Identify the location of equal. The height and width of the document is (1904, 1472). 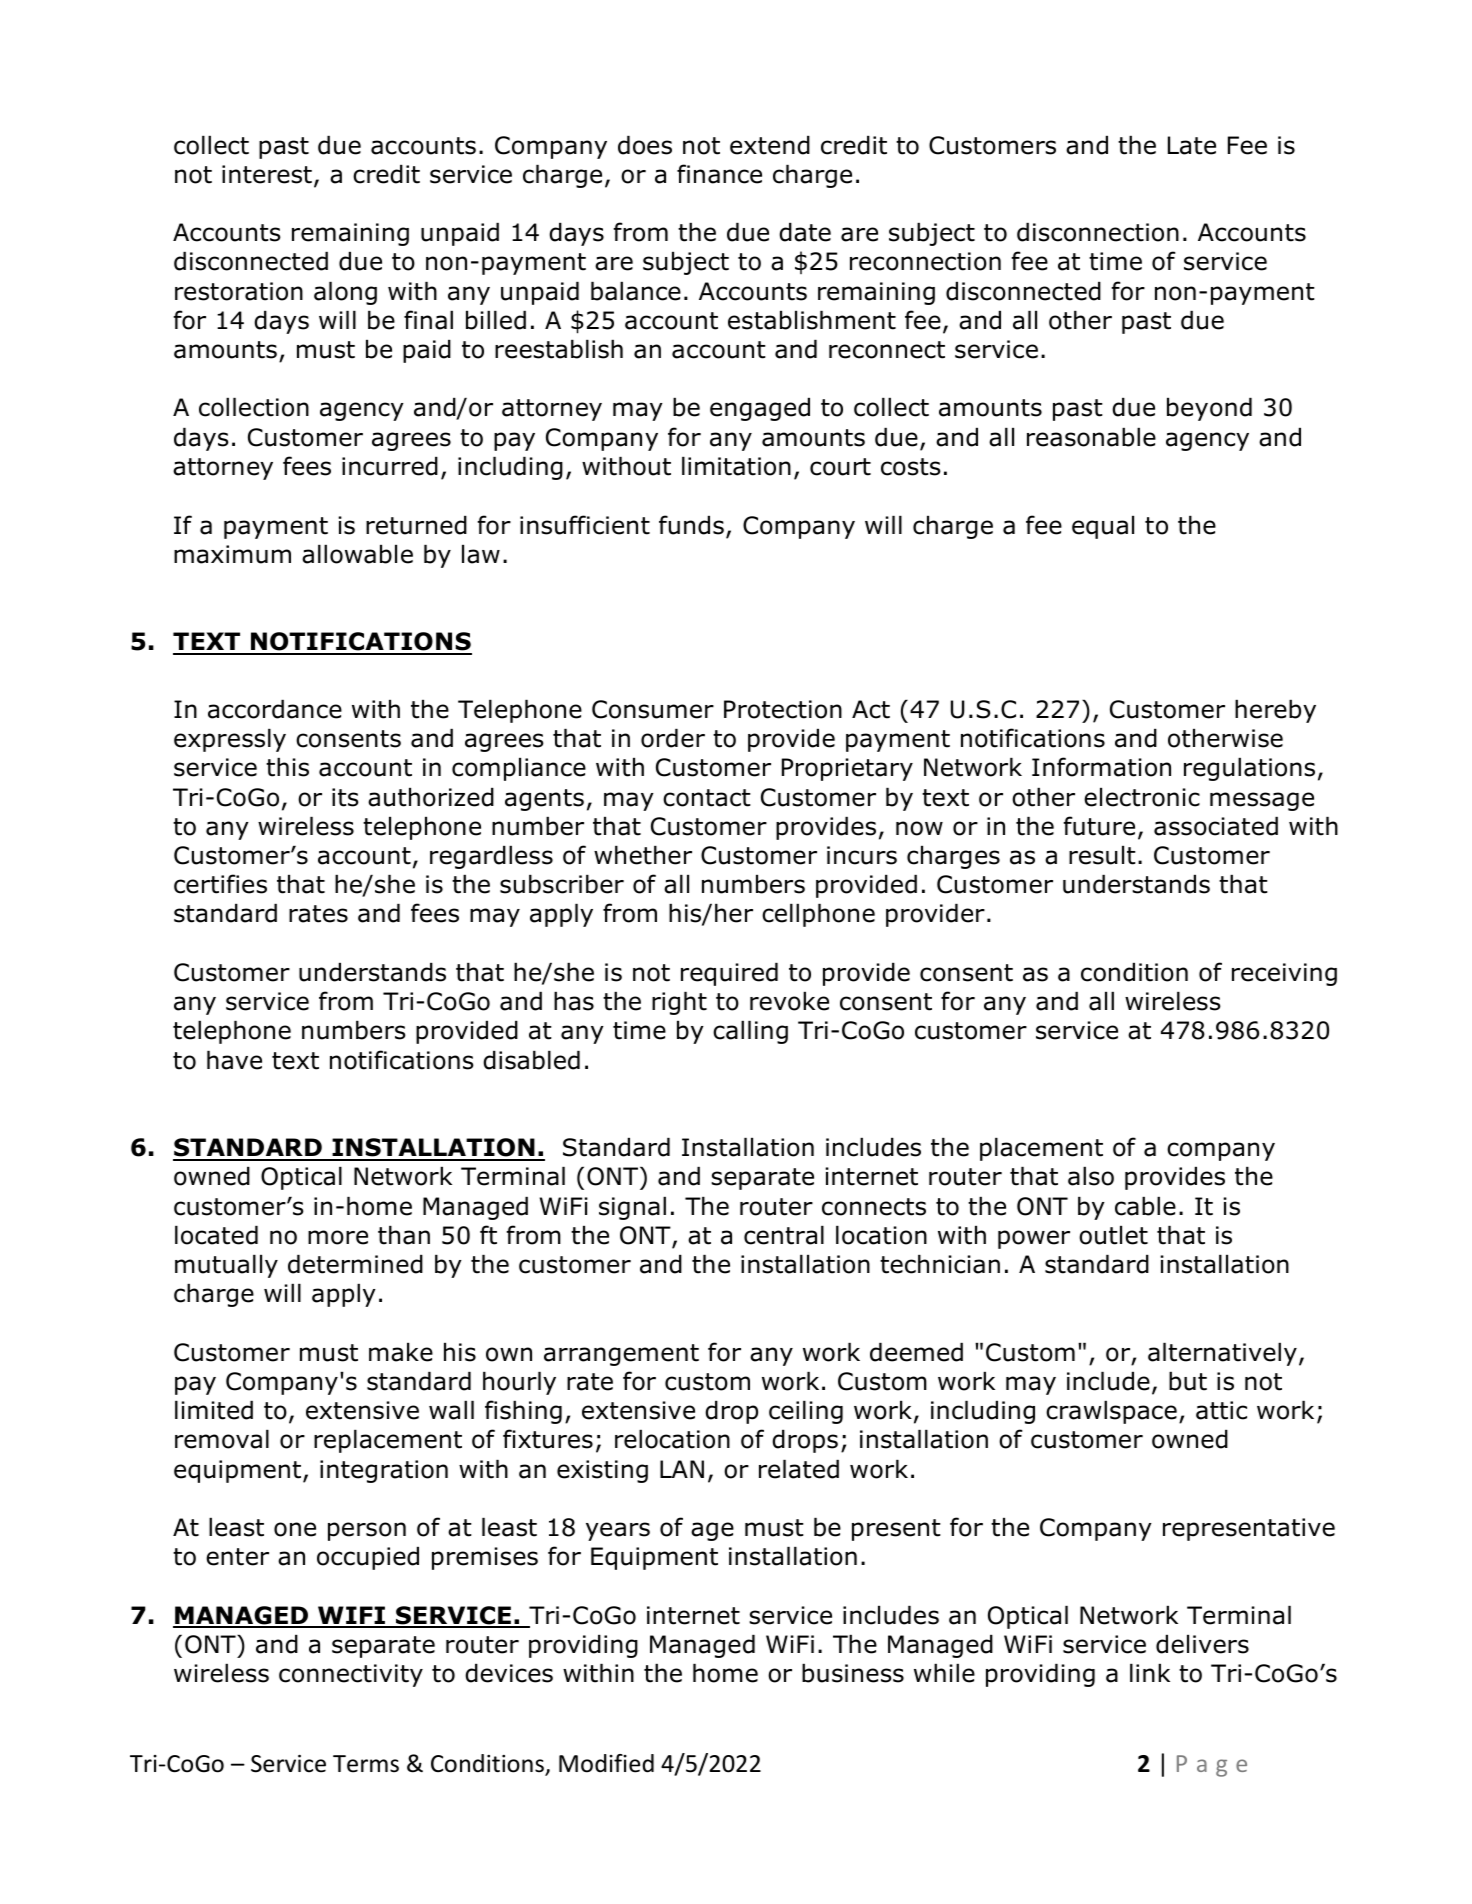
(1103, 527).
